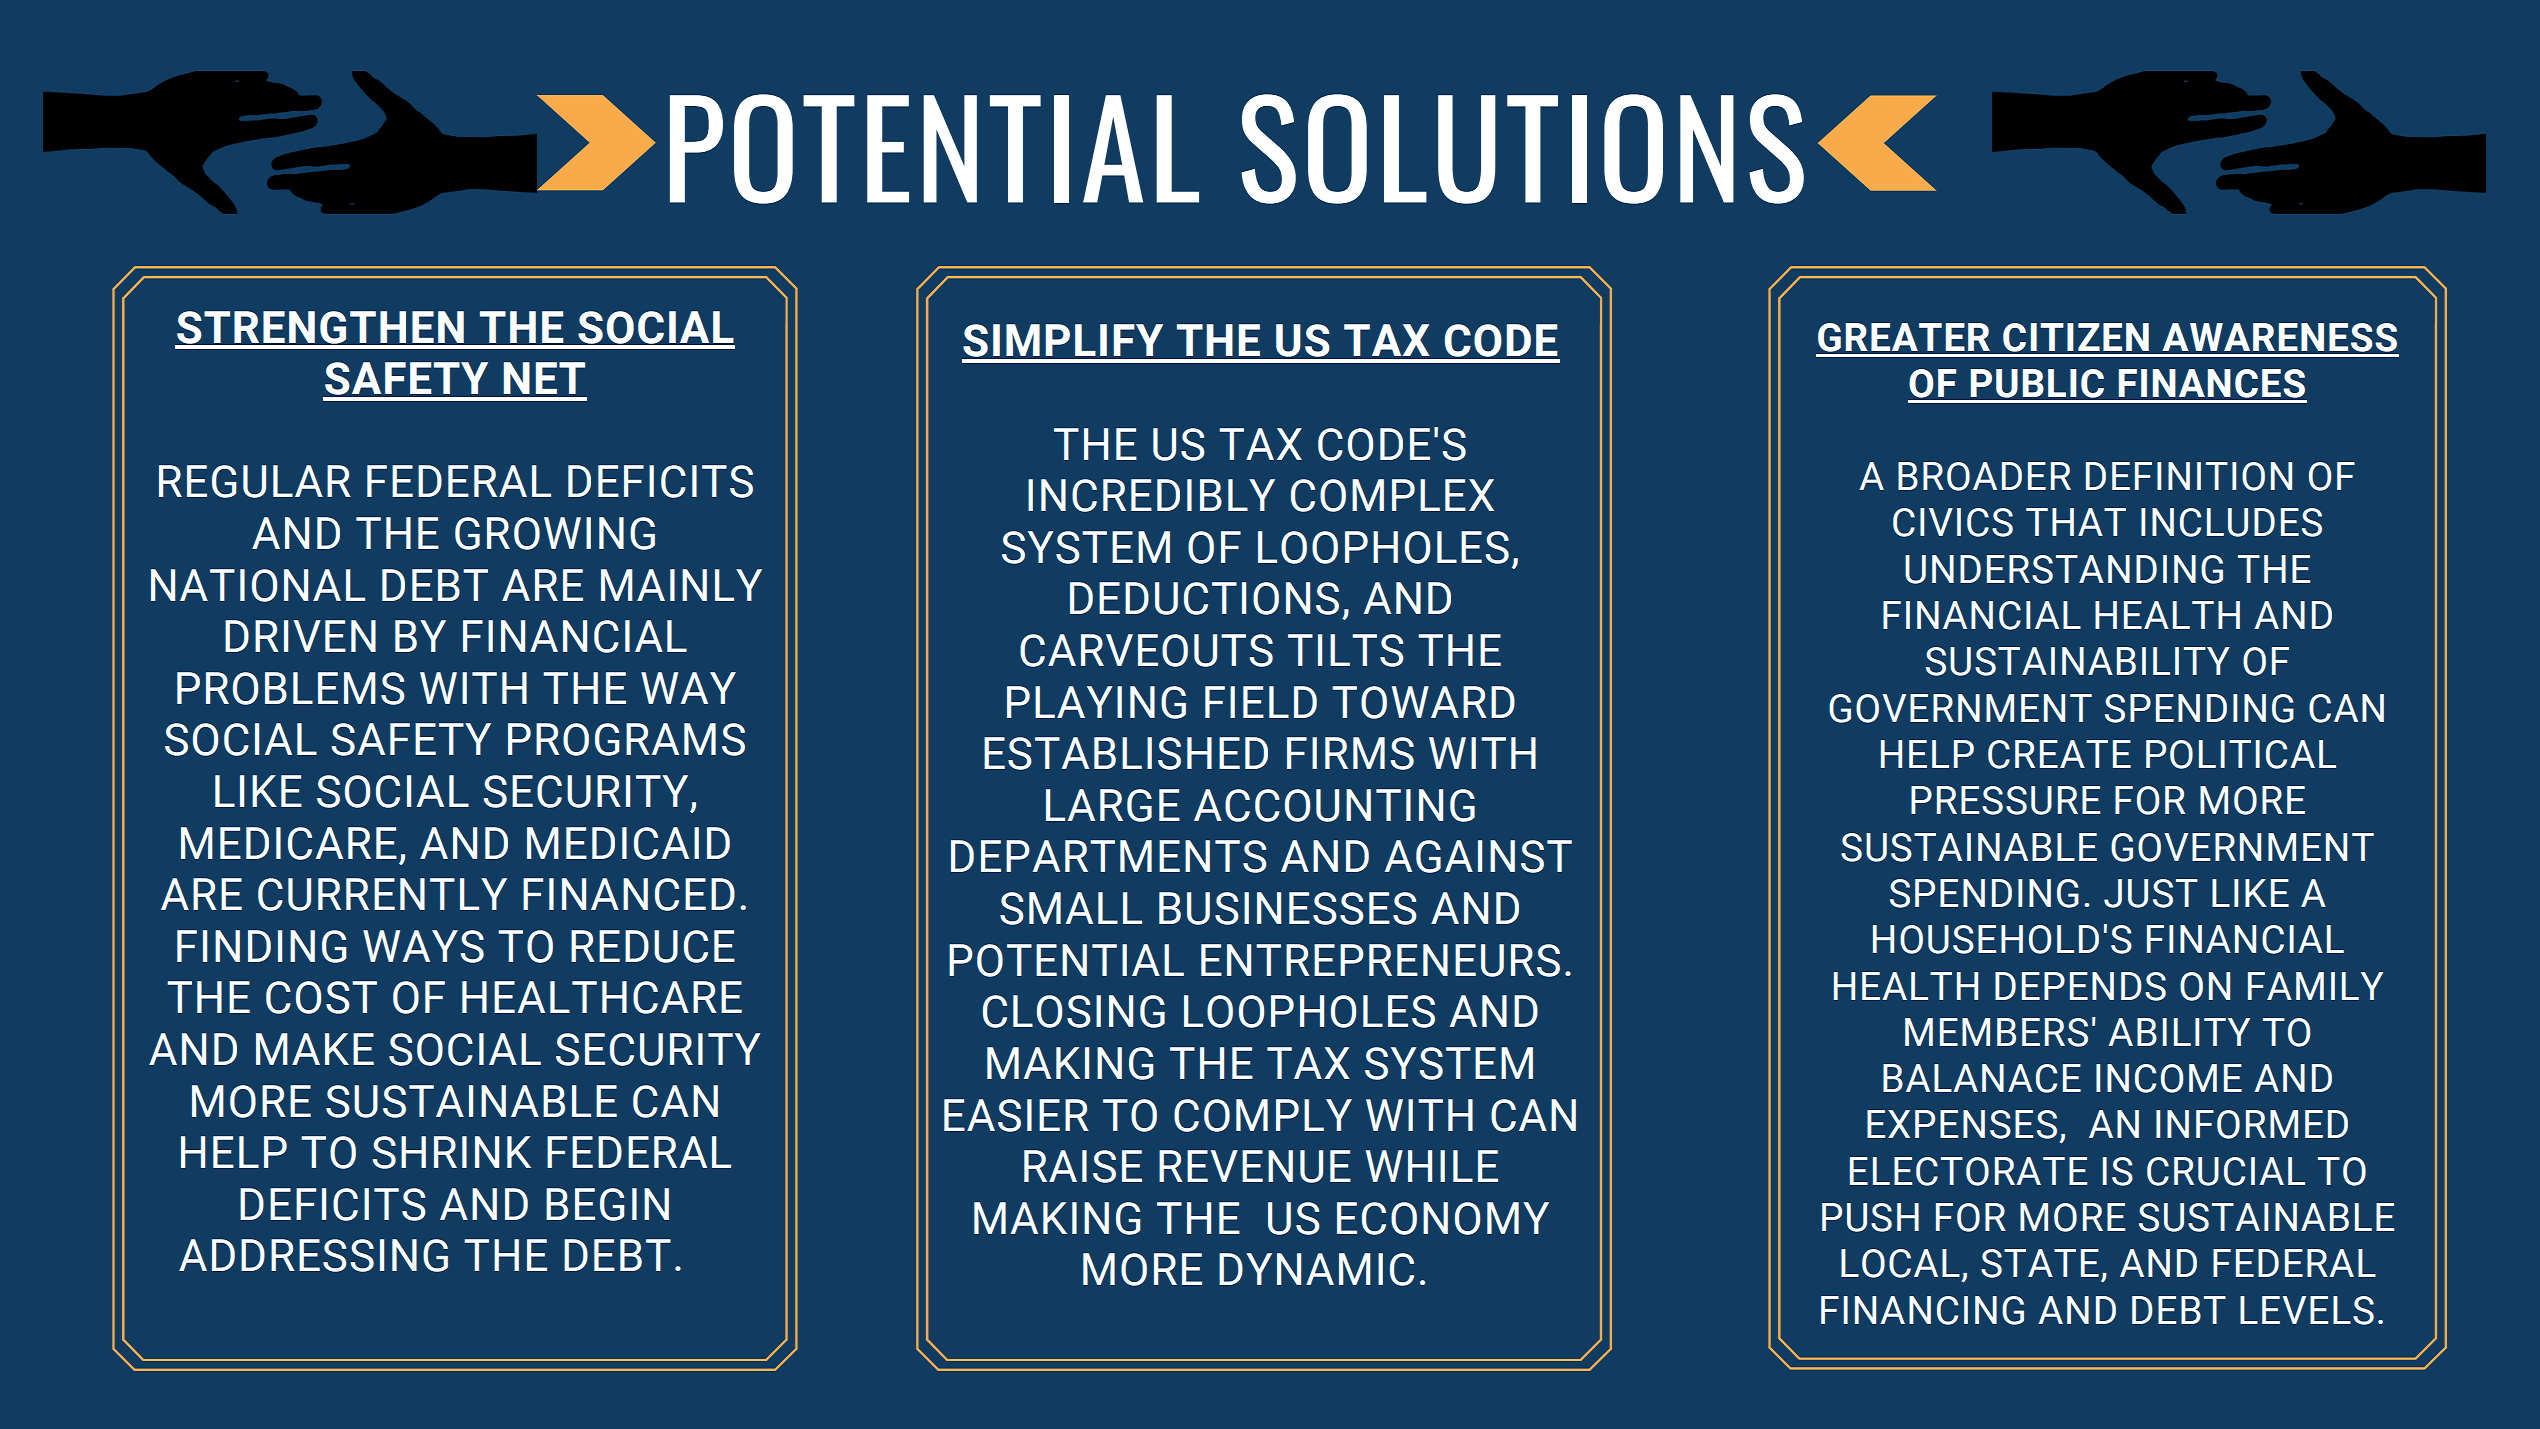 This screenshot has height=1429, width=2540. I want to click on DYNAMIC, so click(1316, 1269).
